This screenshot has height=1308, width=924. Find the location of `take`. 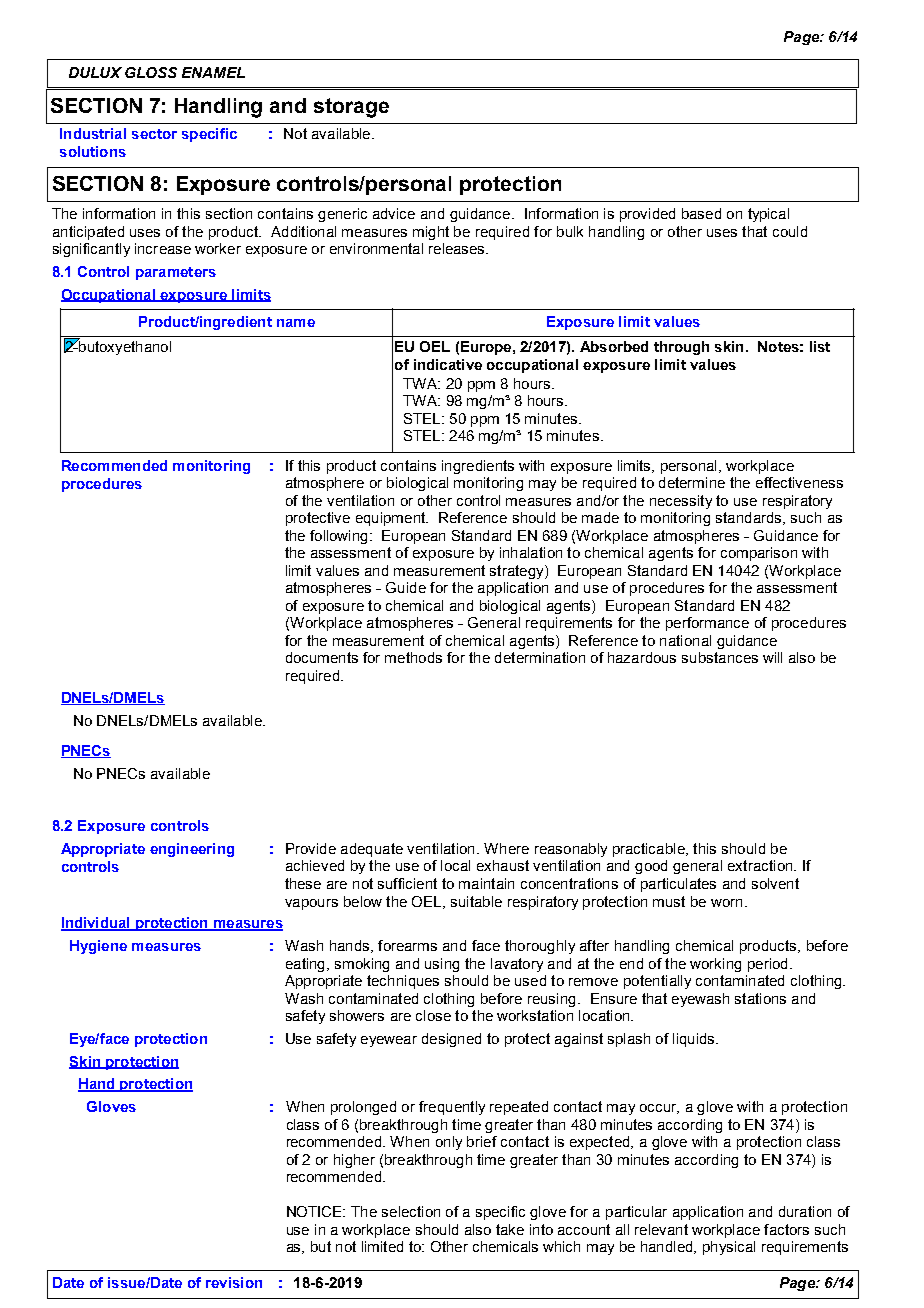

take is located at coordinates (510, 1229).
